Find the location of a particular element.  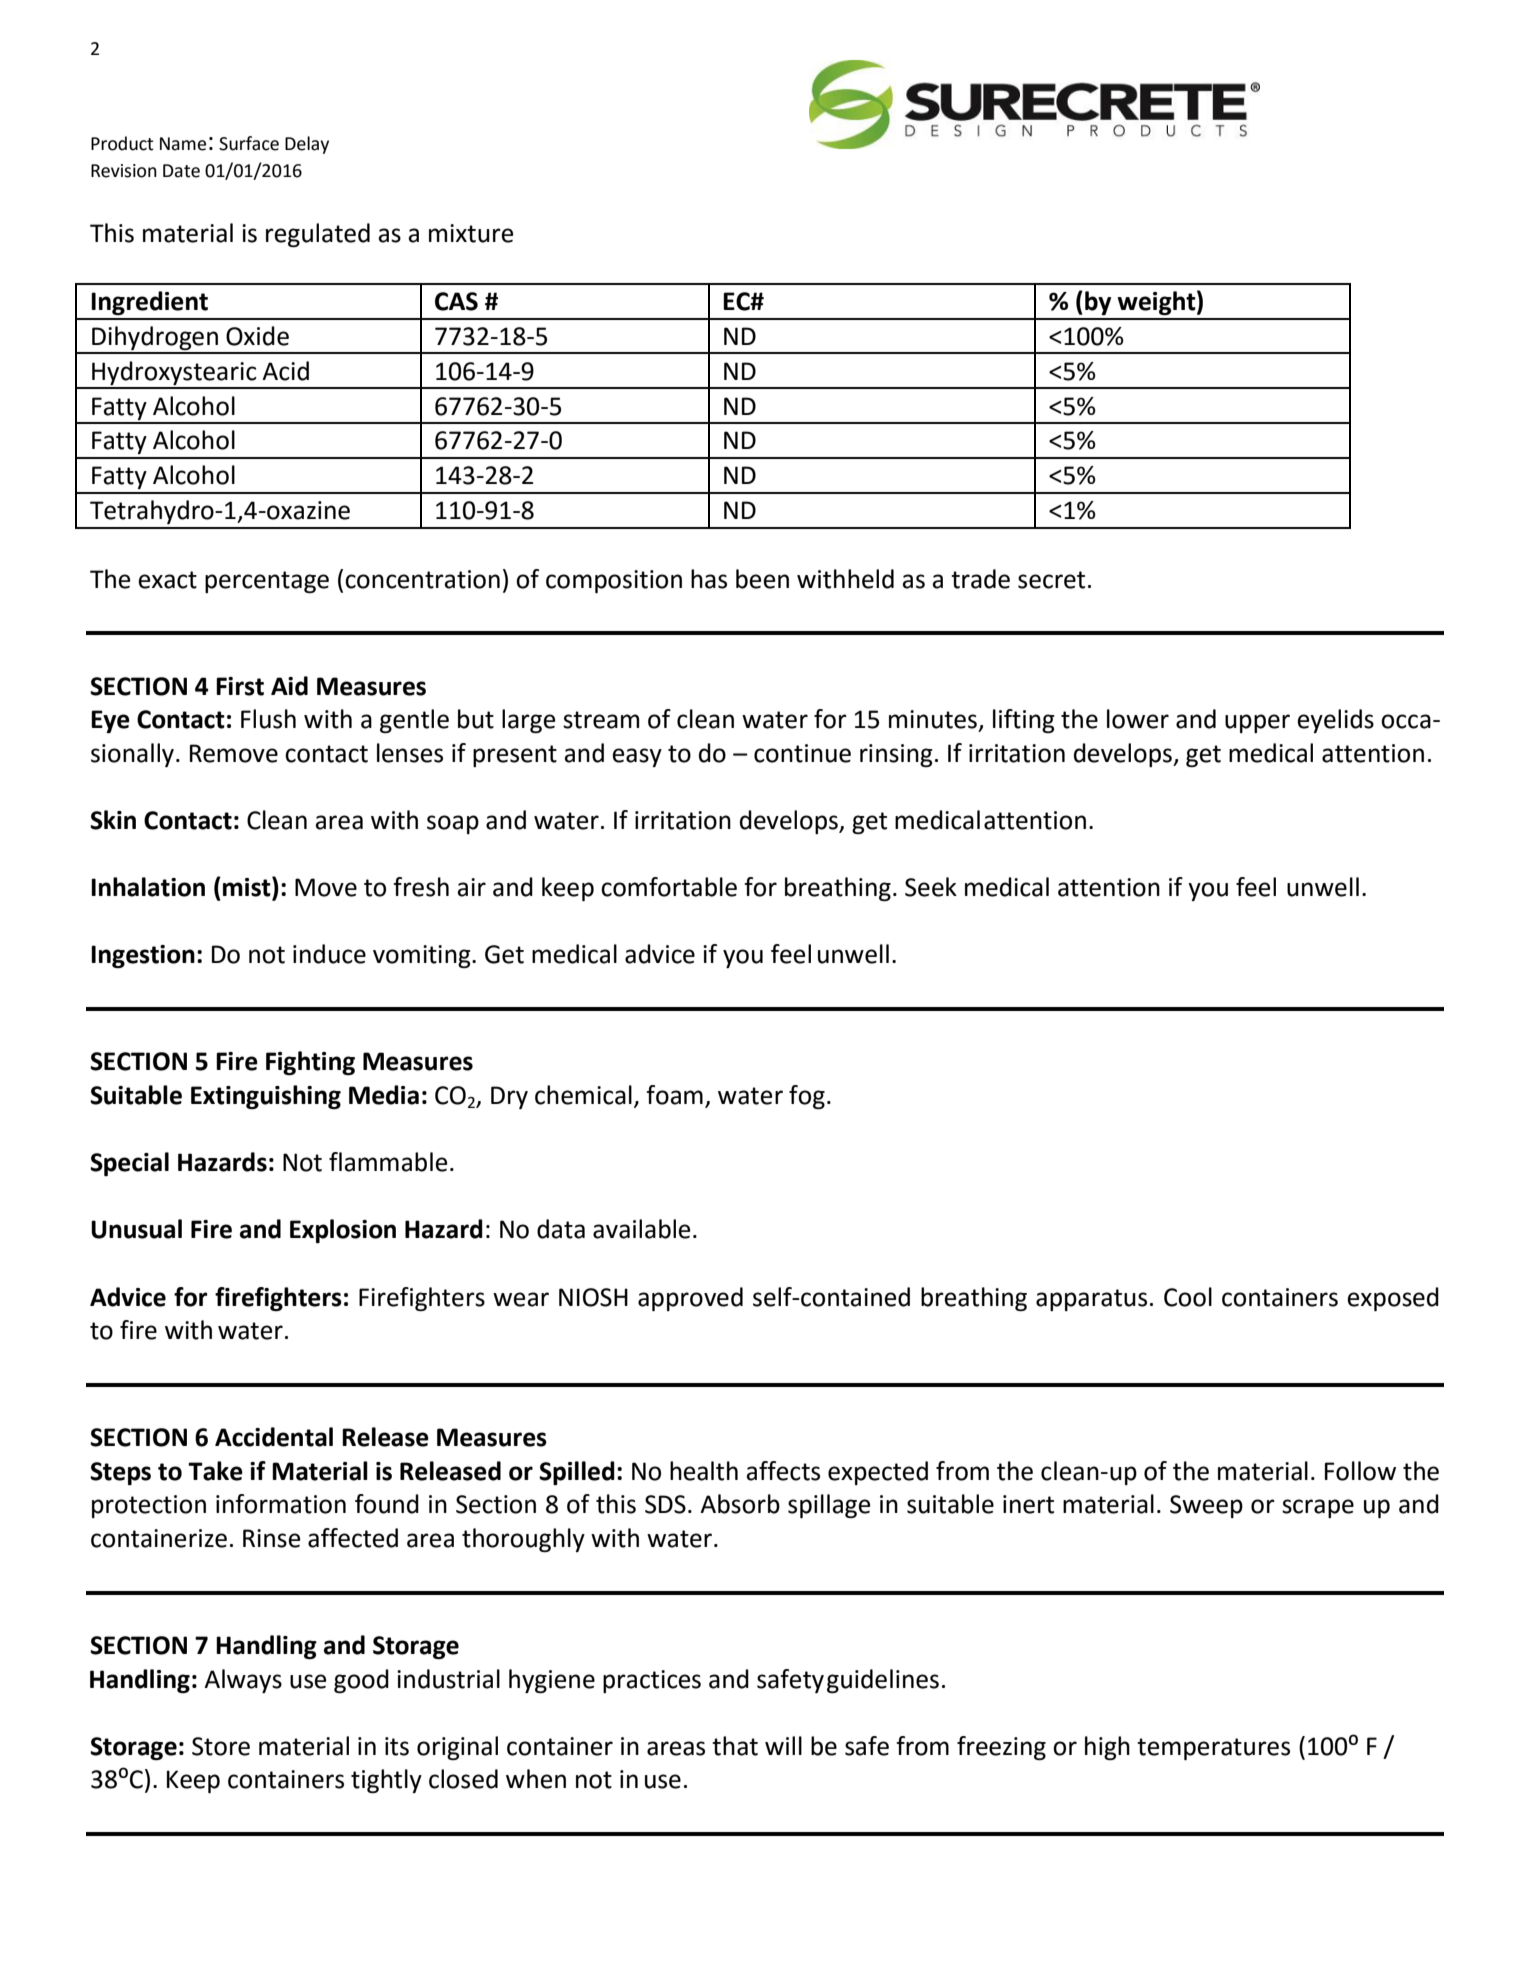

Store is located at coordinates (221, 1746).
